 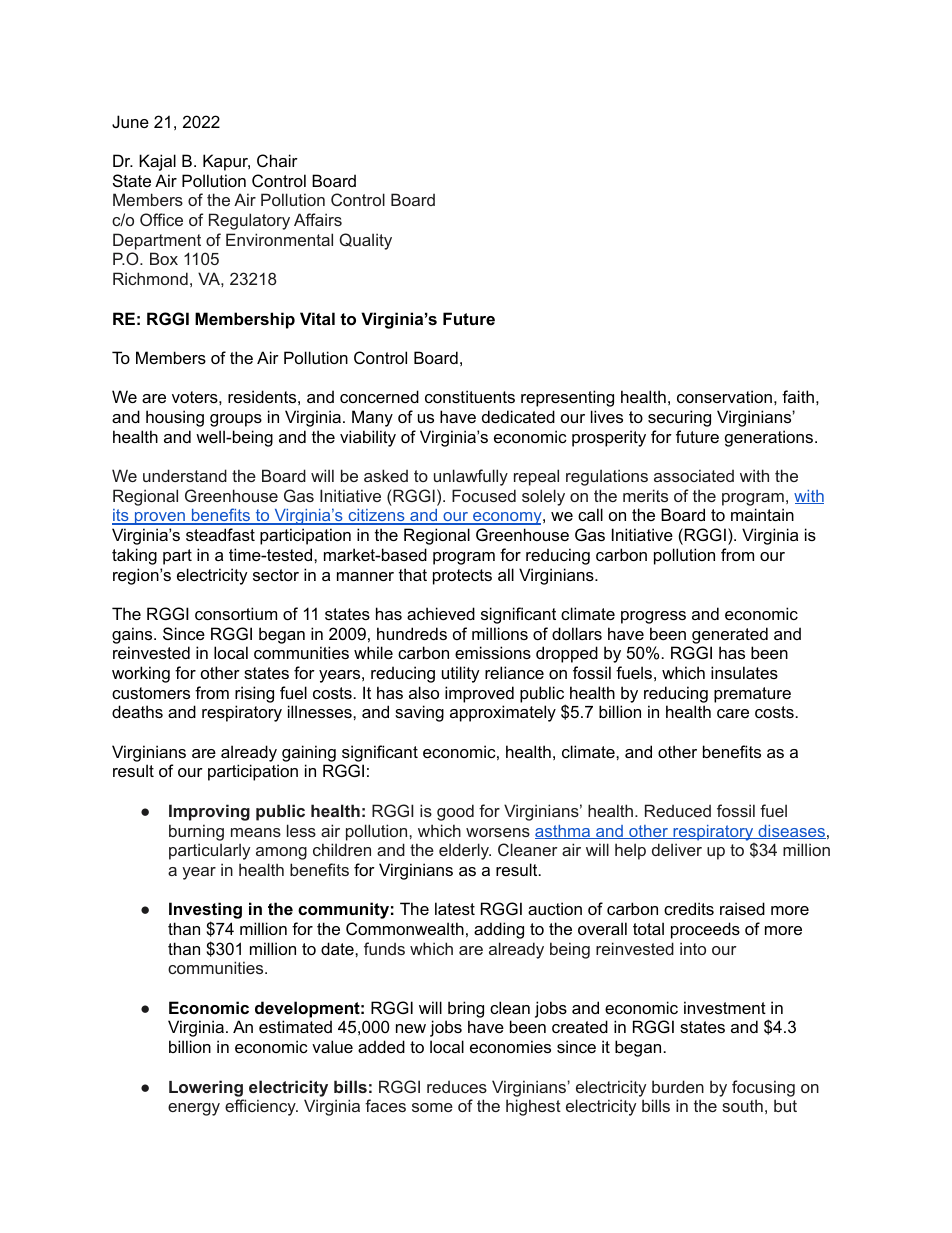 I want to click on Quality, so click(x=365, y=241).
